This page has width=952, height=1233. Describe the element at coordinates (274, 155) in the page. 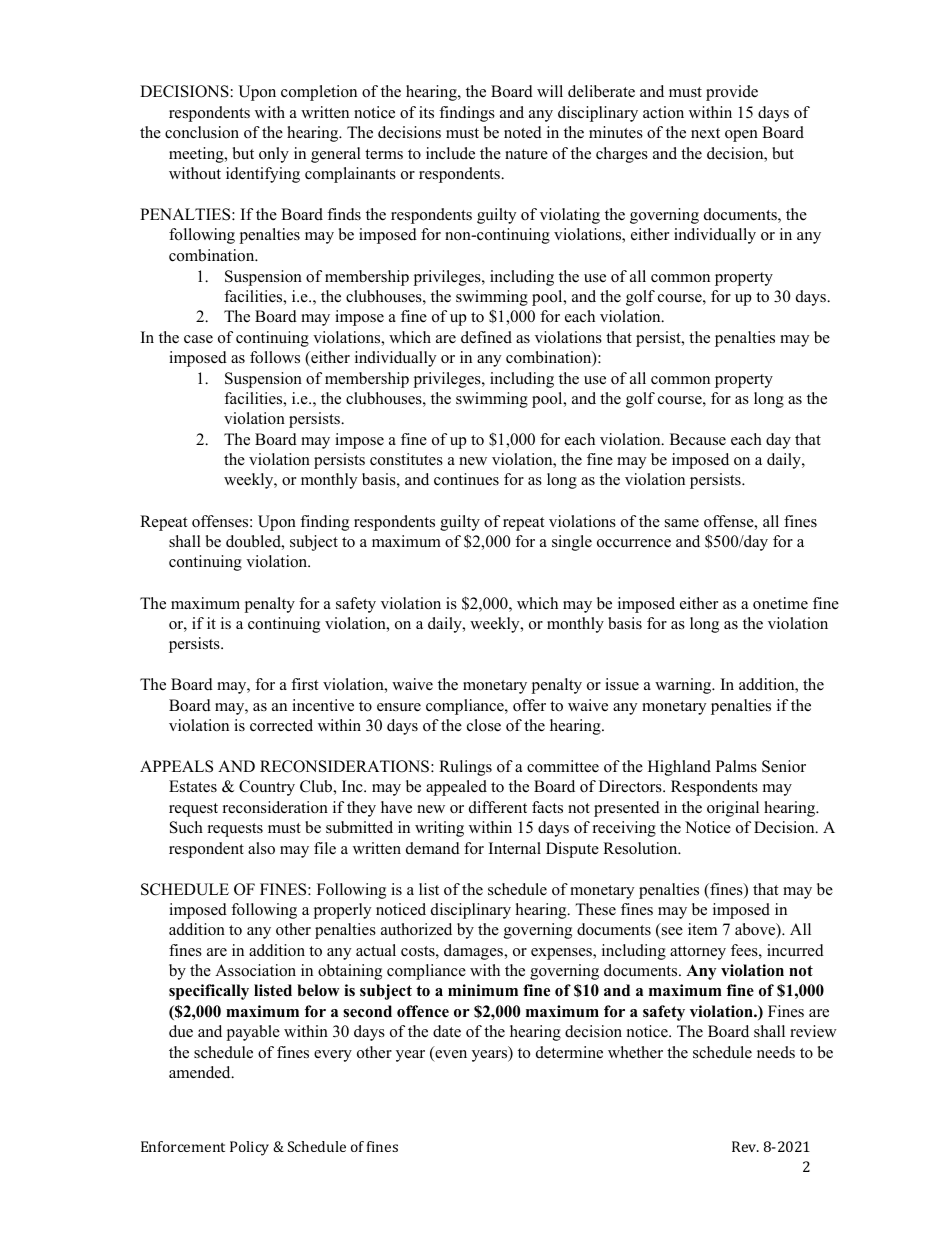

I see `only` at that location.
